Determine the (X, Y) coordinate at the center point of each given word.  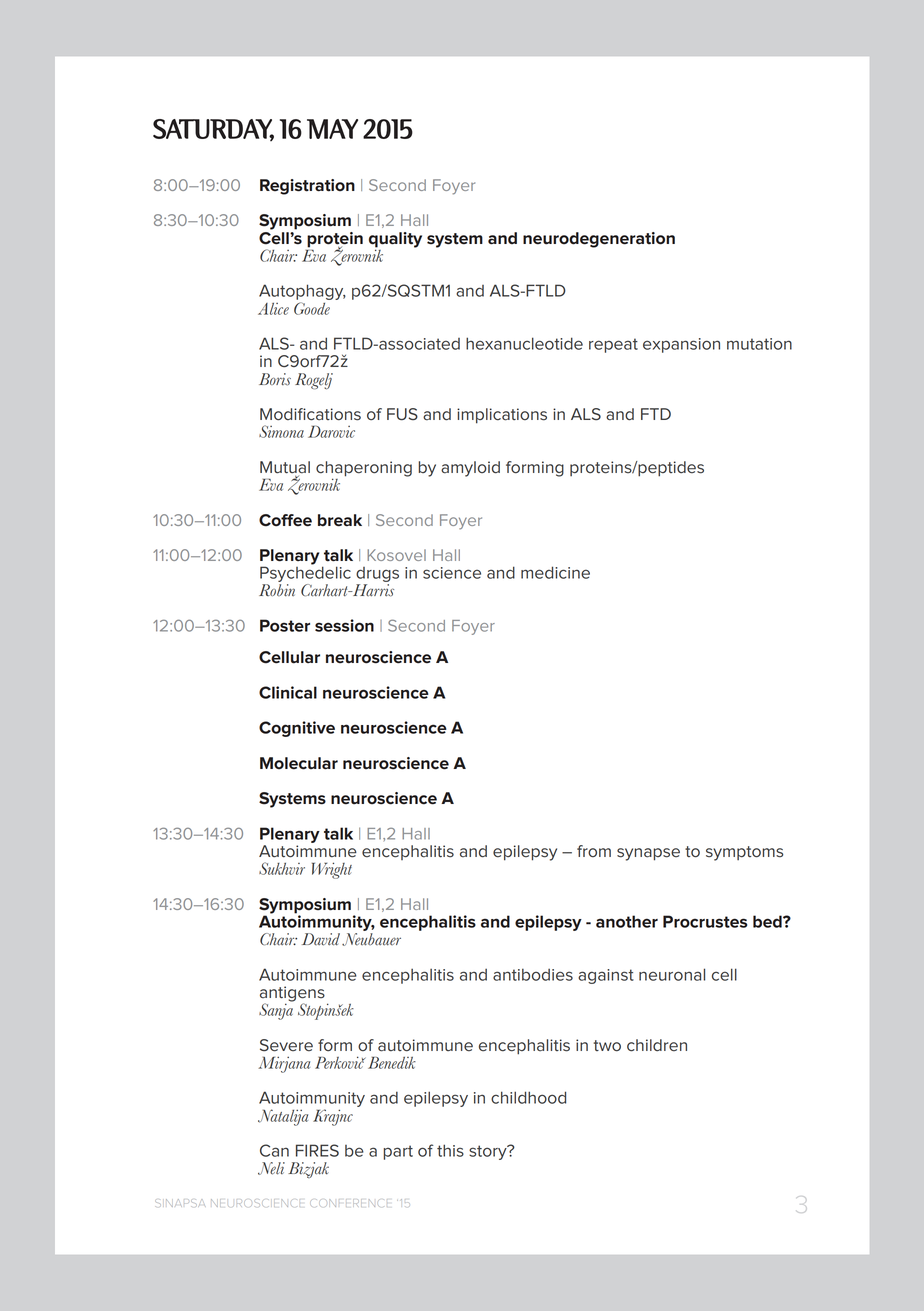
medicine (555, 572)
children (657, 1045)
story (489, 1152)
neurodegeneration (599, 240)
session (344, 625)
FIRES (317, 1150)
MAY (332, 129)
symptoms (744, 853)
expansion (681, 345)
